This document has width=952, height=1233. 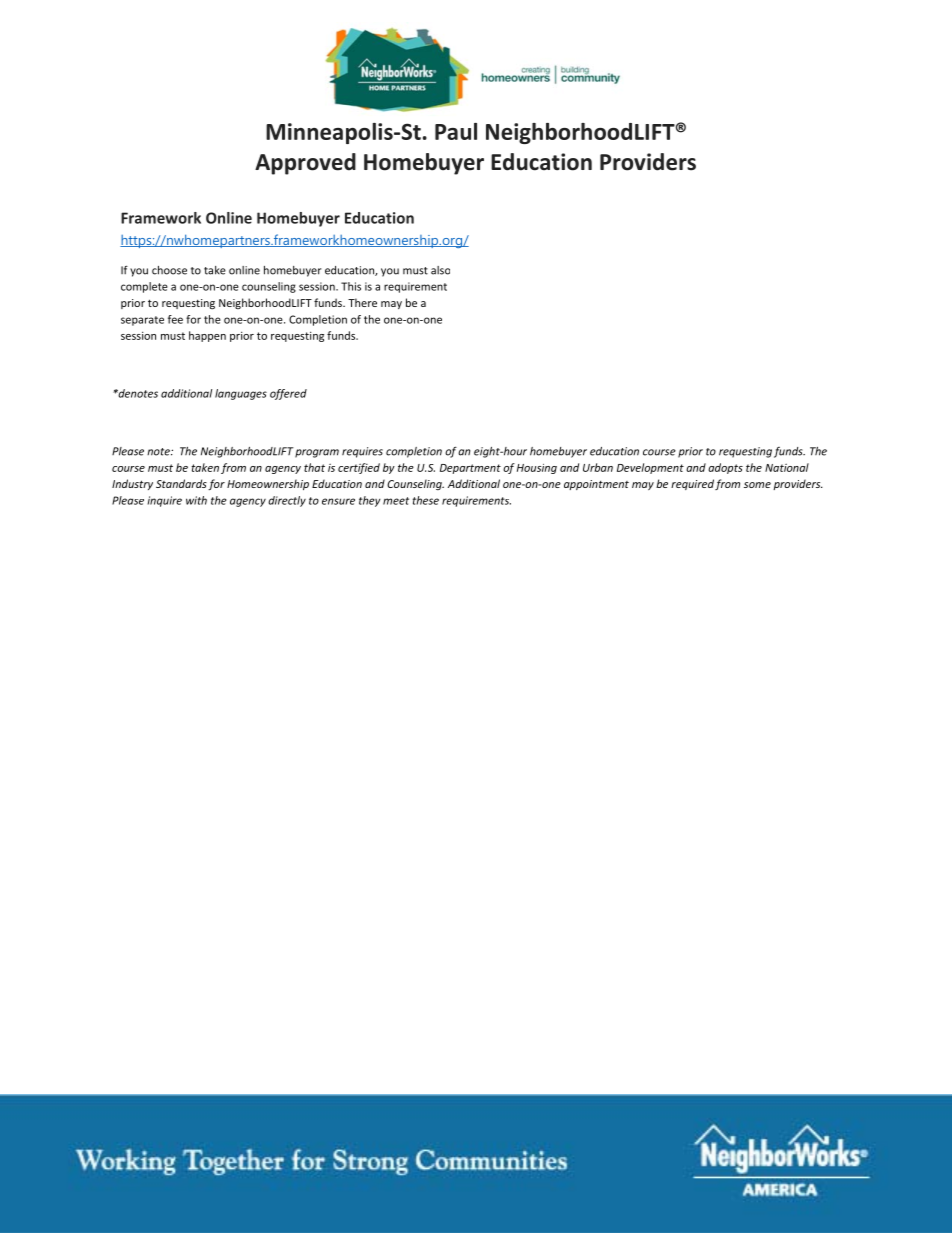 I want to click on Standards, so click(x=181, y=483).
